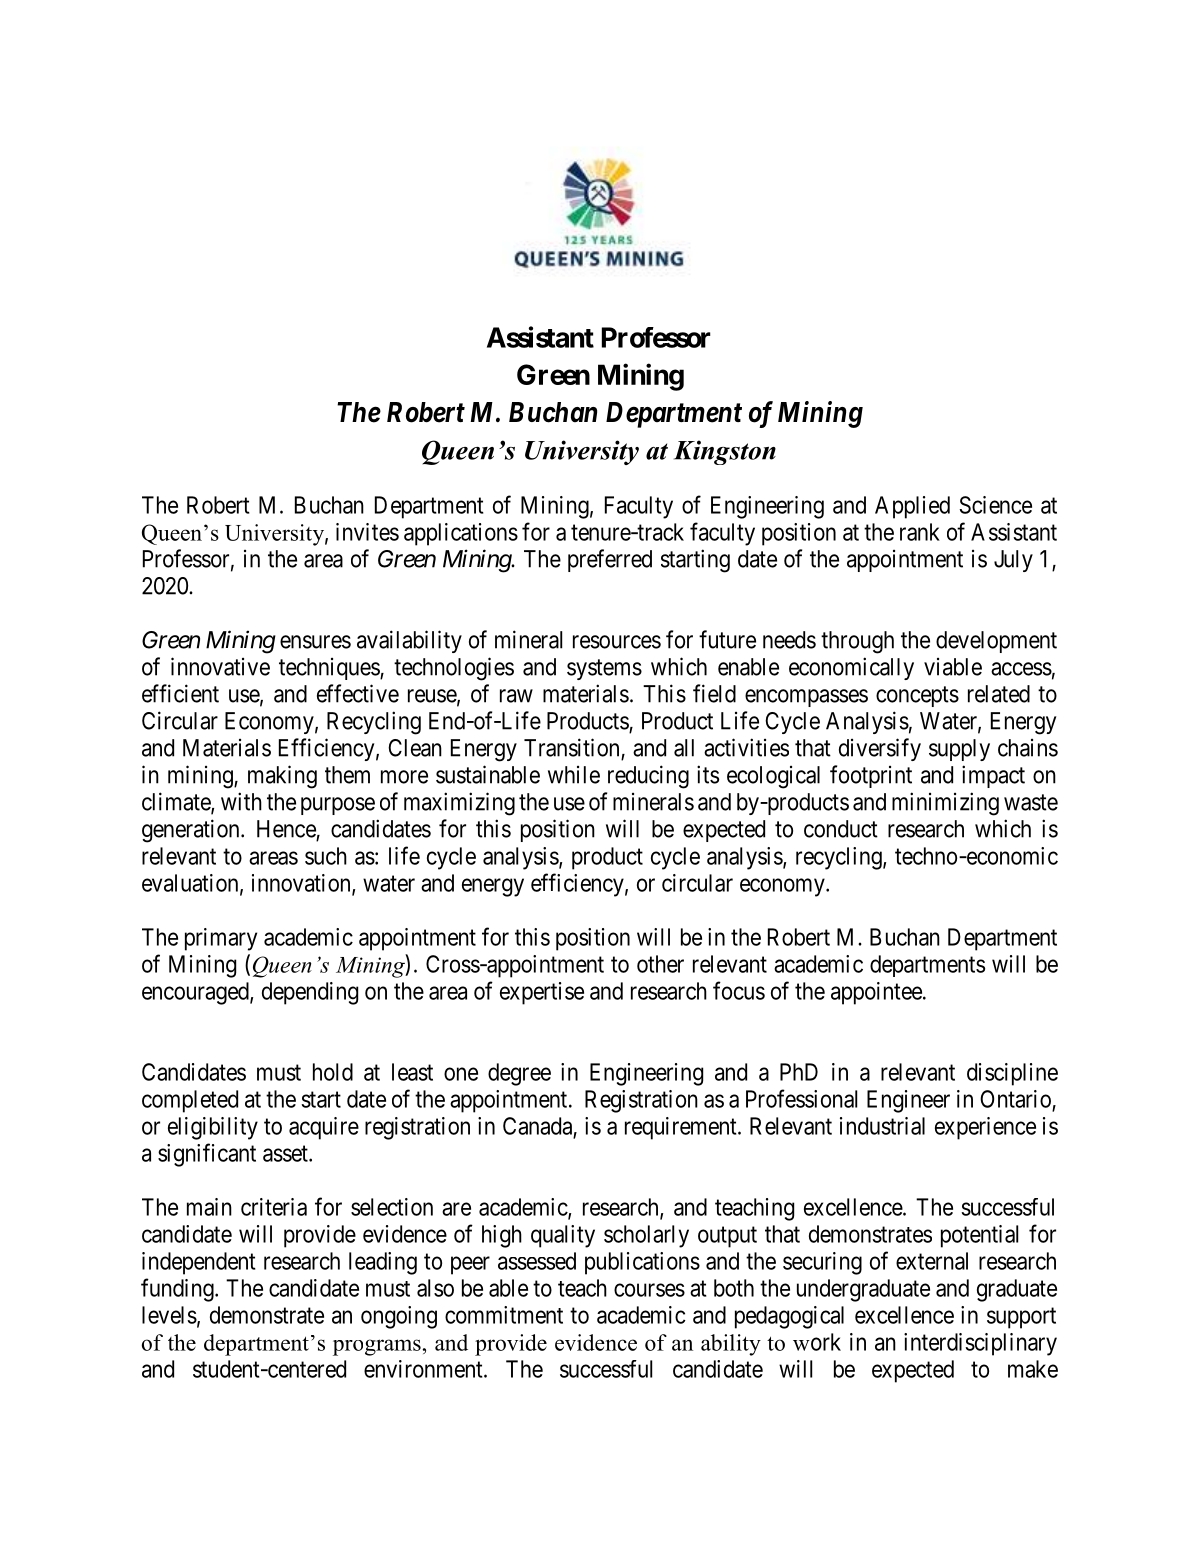 This screenshot has width=1198, height=1550. Describe the element at coordinates (725, 452) in the screenshot. I see `Kingston` at that location.
